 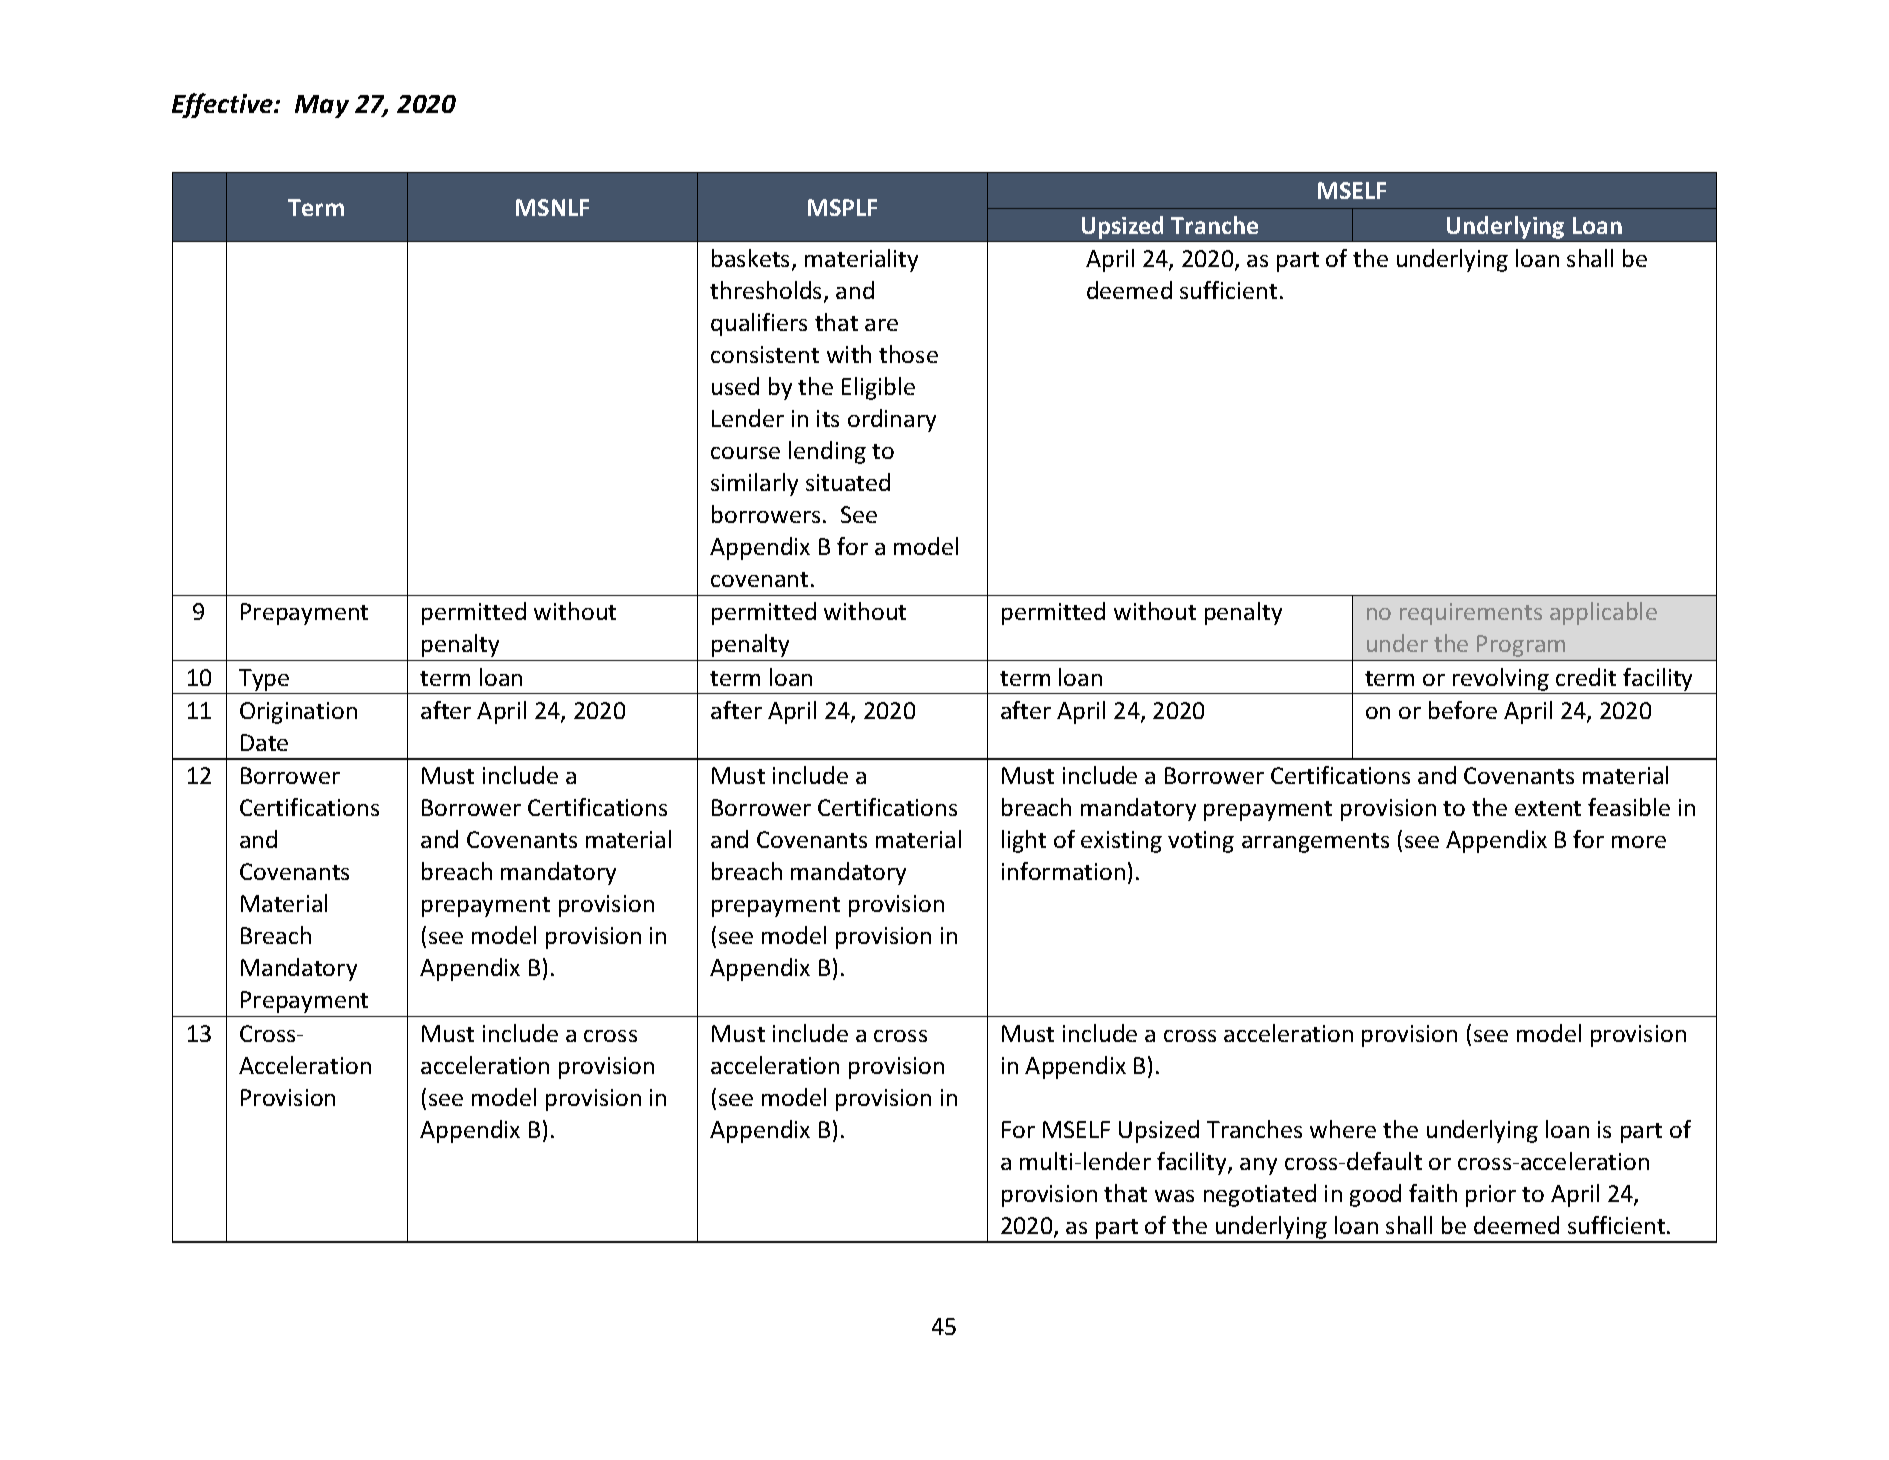 I want to click on before, so click(x=1463, y=710).
